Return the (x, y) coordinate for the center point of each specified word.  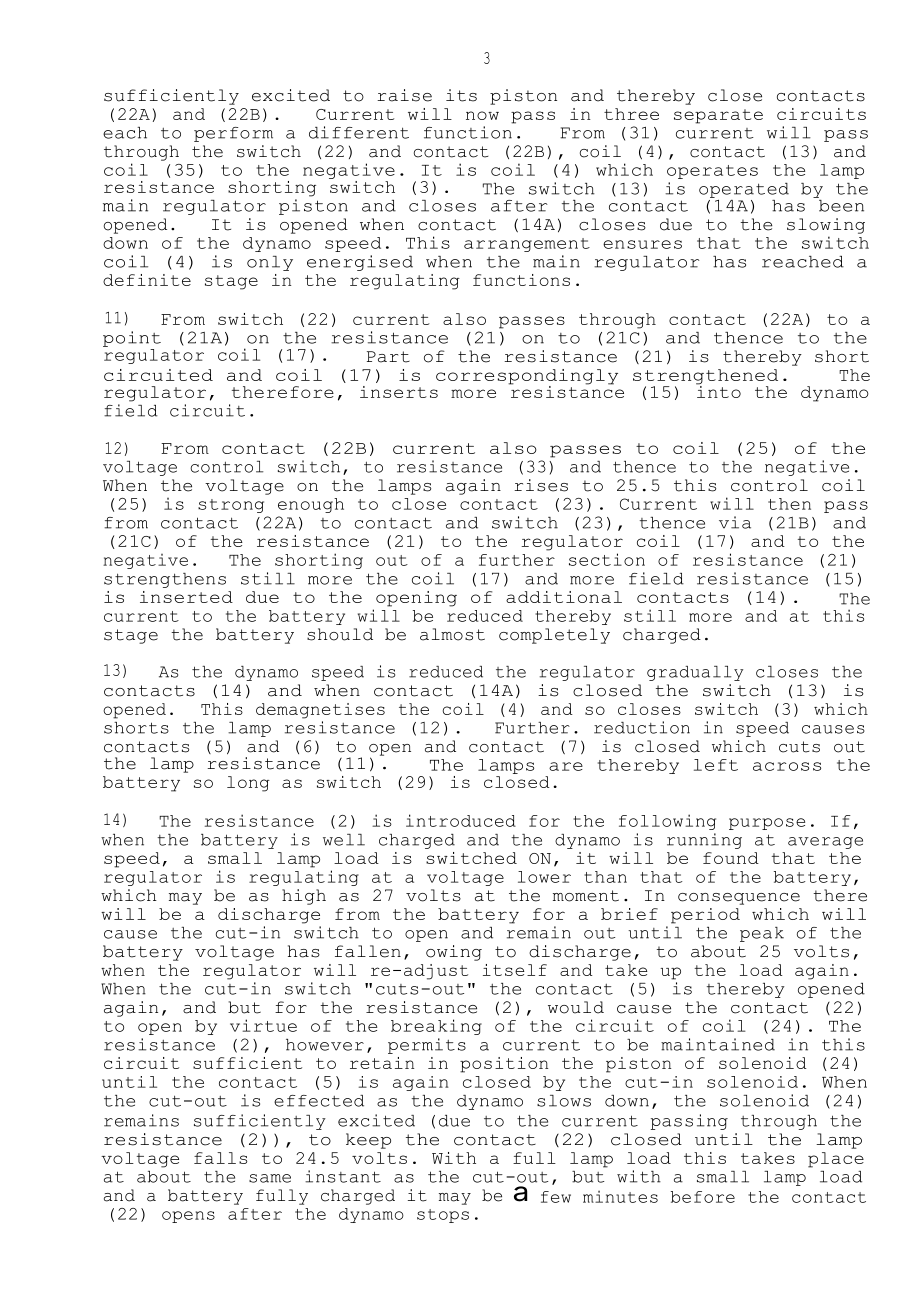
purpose (767, 824)
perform (233, 134)
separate (718, 116)
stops (443, 1216)
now (482, 115)
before (703, 1197)
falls (220, 1158)
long (248, 784)
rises (541, 485)
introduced (461, 820)
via (735, 522)
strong (231, 506)
